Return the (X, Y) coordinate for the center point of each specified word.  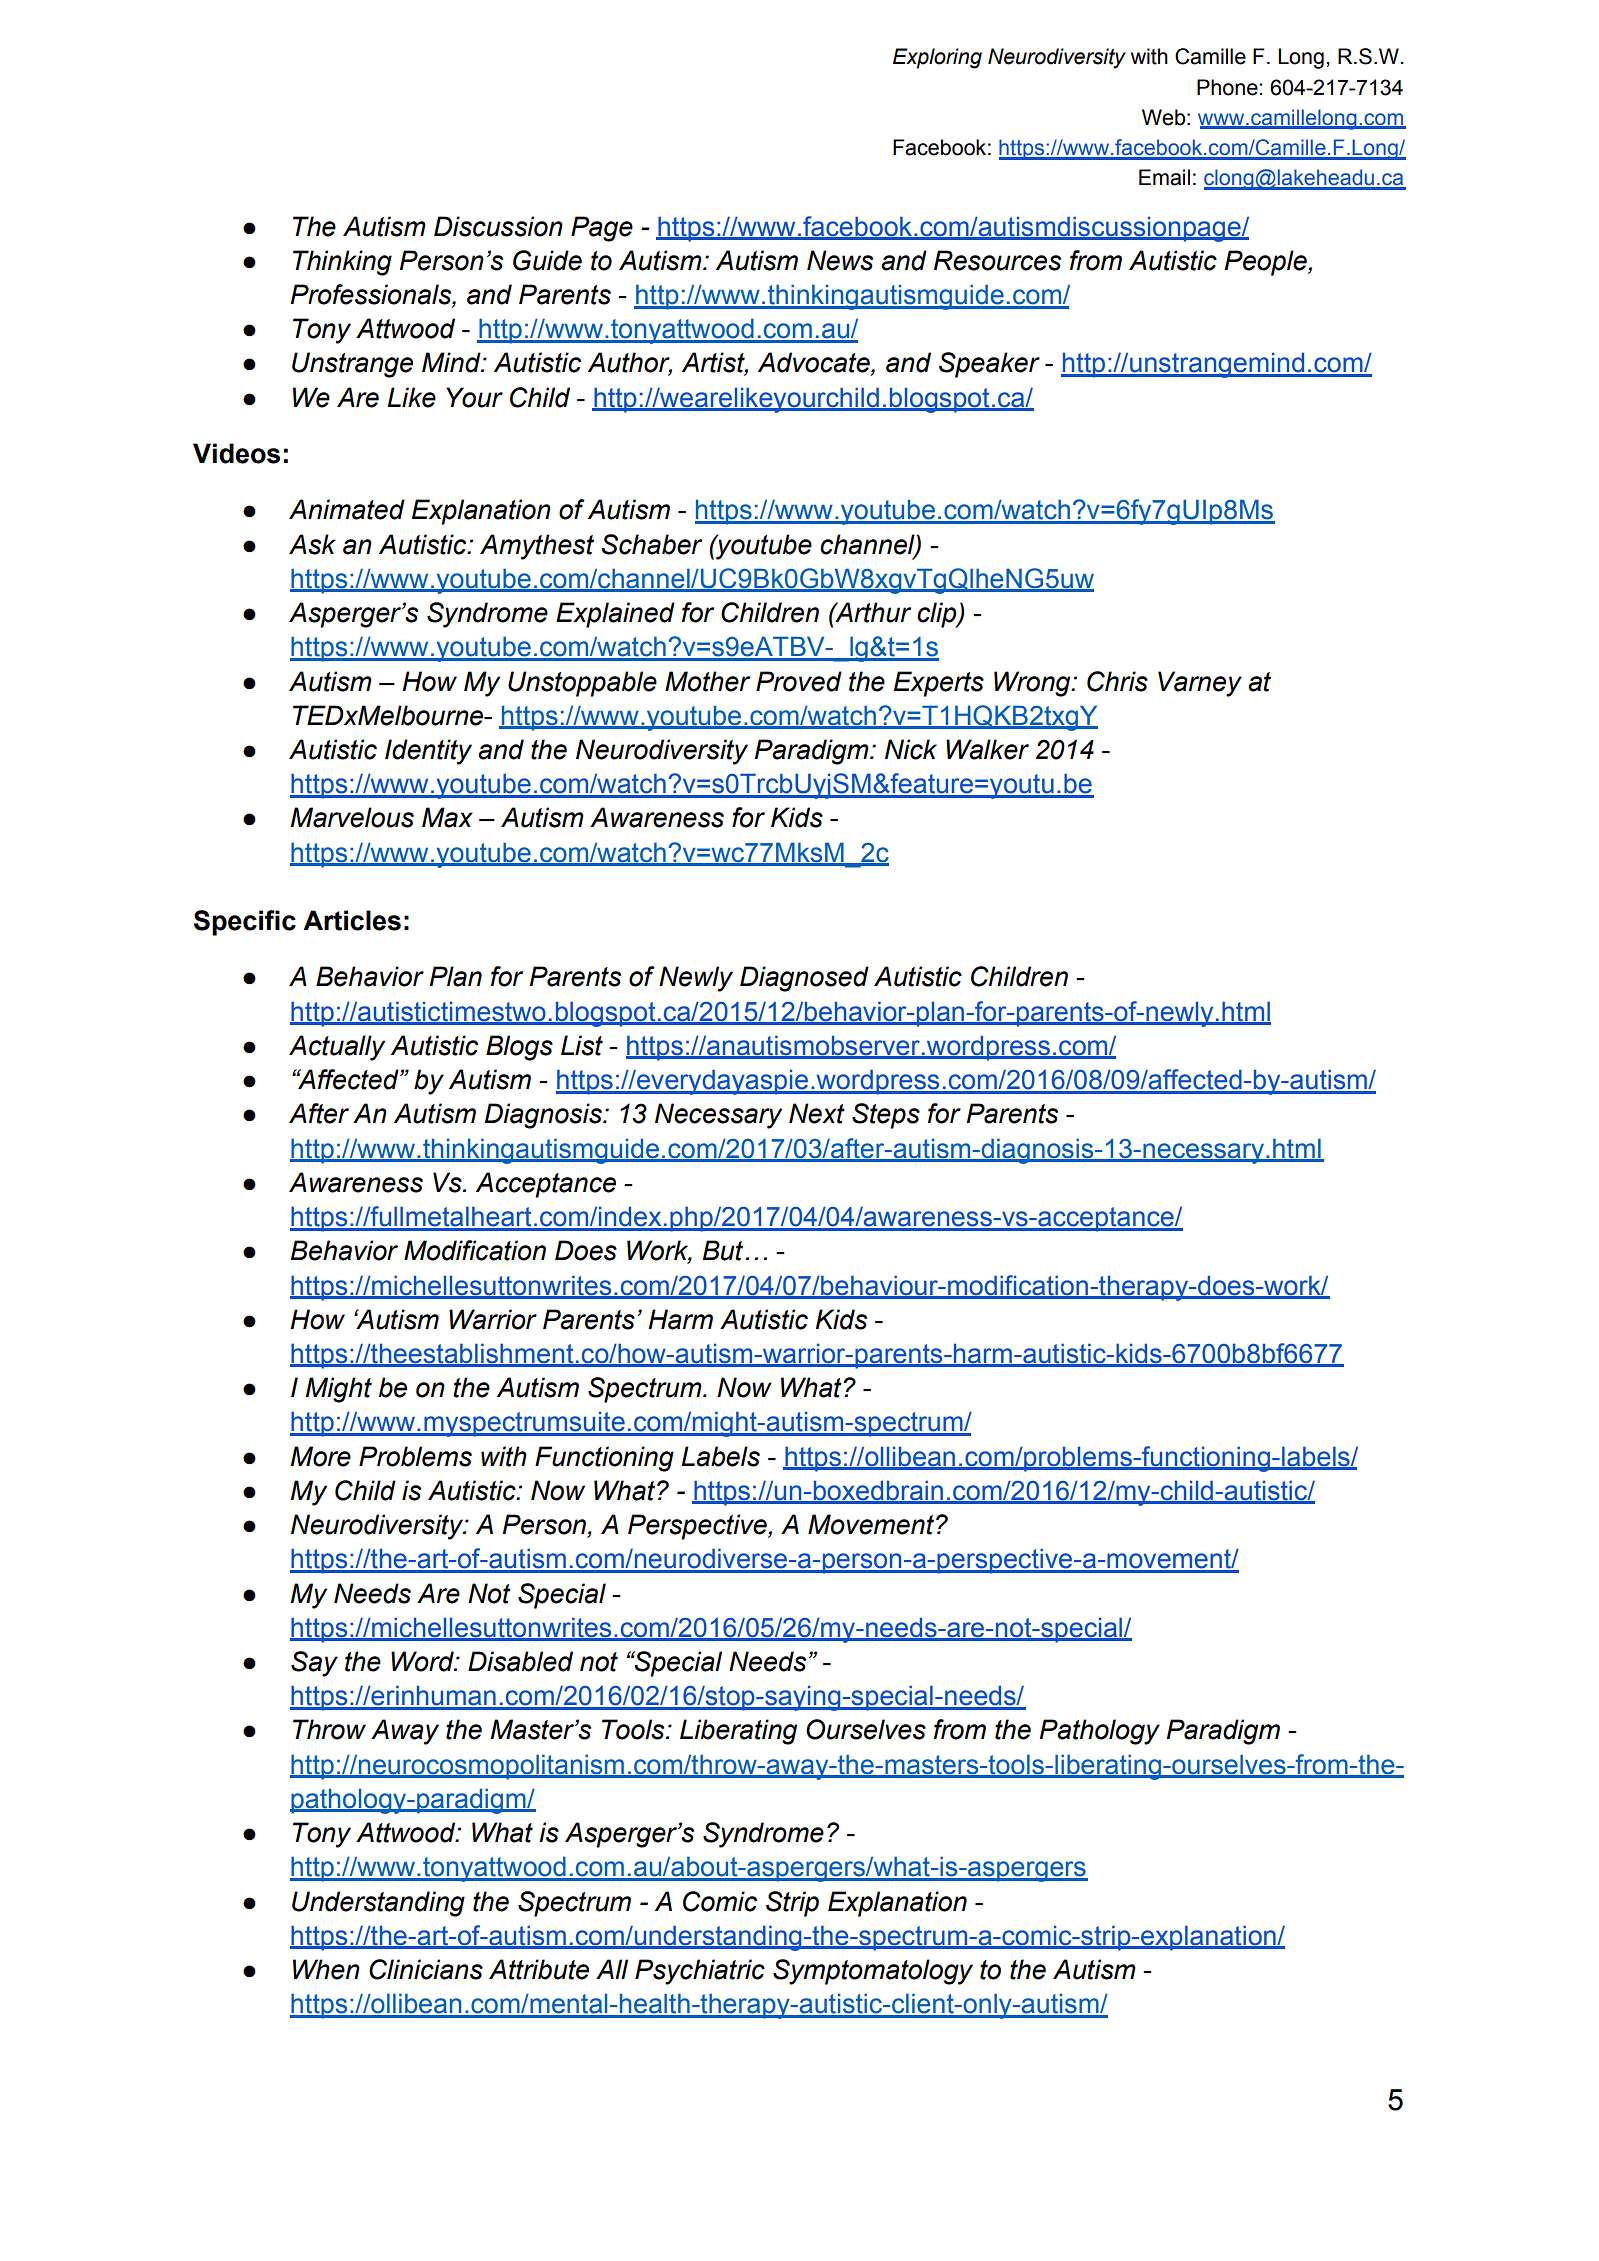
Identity (428, 752)
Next (817, 1113)
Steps (886, 1116)
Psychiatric (700, 1972)
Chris (1117, 681)
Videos (236, 453)
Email (1164, 177)
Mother (707, 681)
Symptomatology (873, 1972)
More (321, 1456)
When (326, 1969)
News (840, 260)
